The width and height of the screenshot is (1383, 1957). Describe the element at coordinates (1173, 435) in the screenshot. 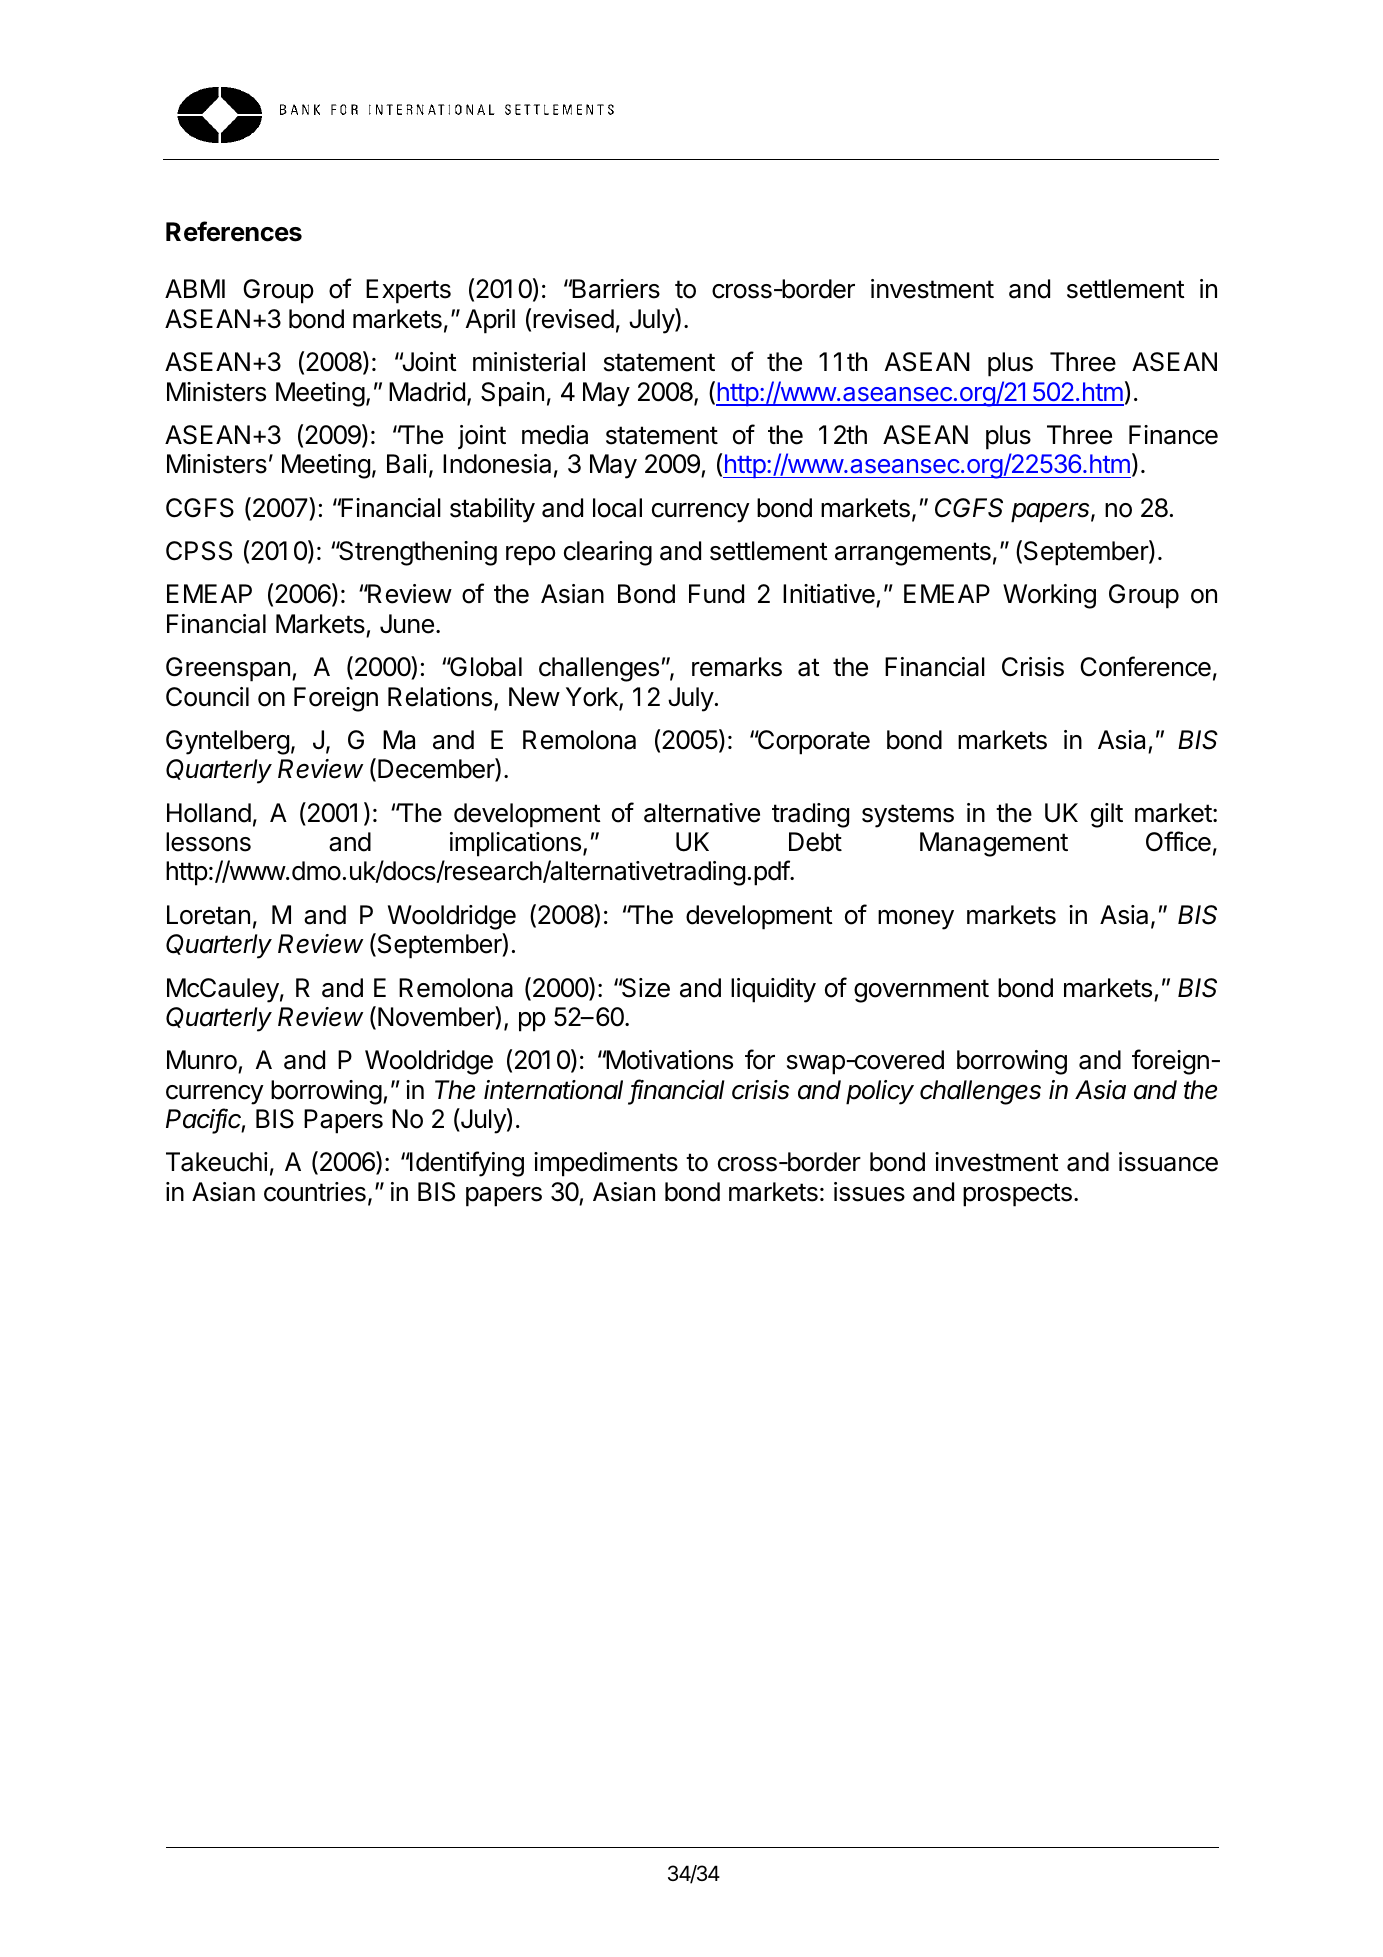

I see `Finance` at that location.
